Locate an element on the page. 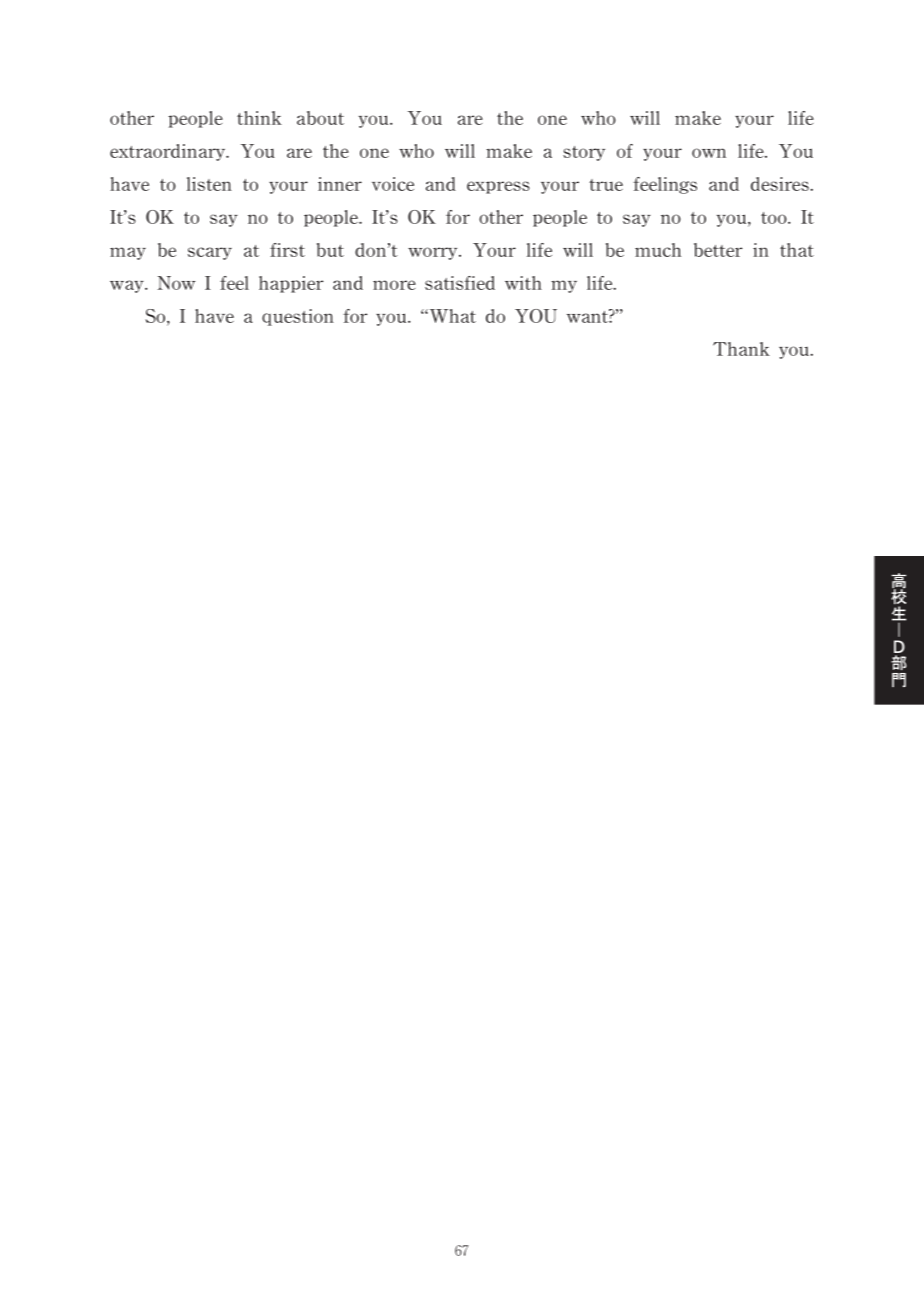  question is located at coordinates (298, 317).
